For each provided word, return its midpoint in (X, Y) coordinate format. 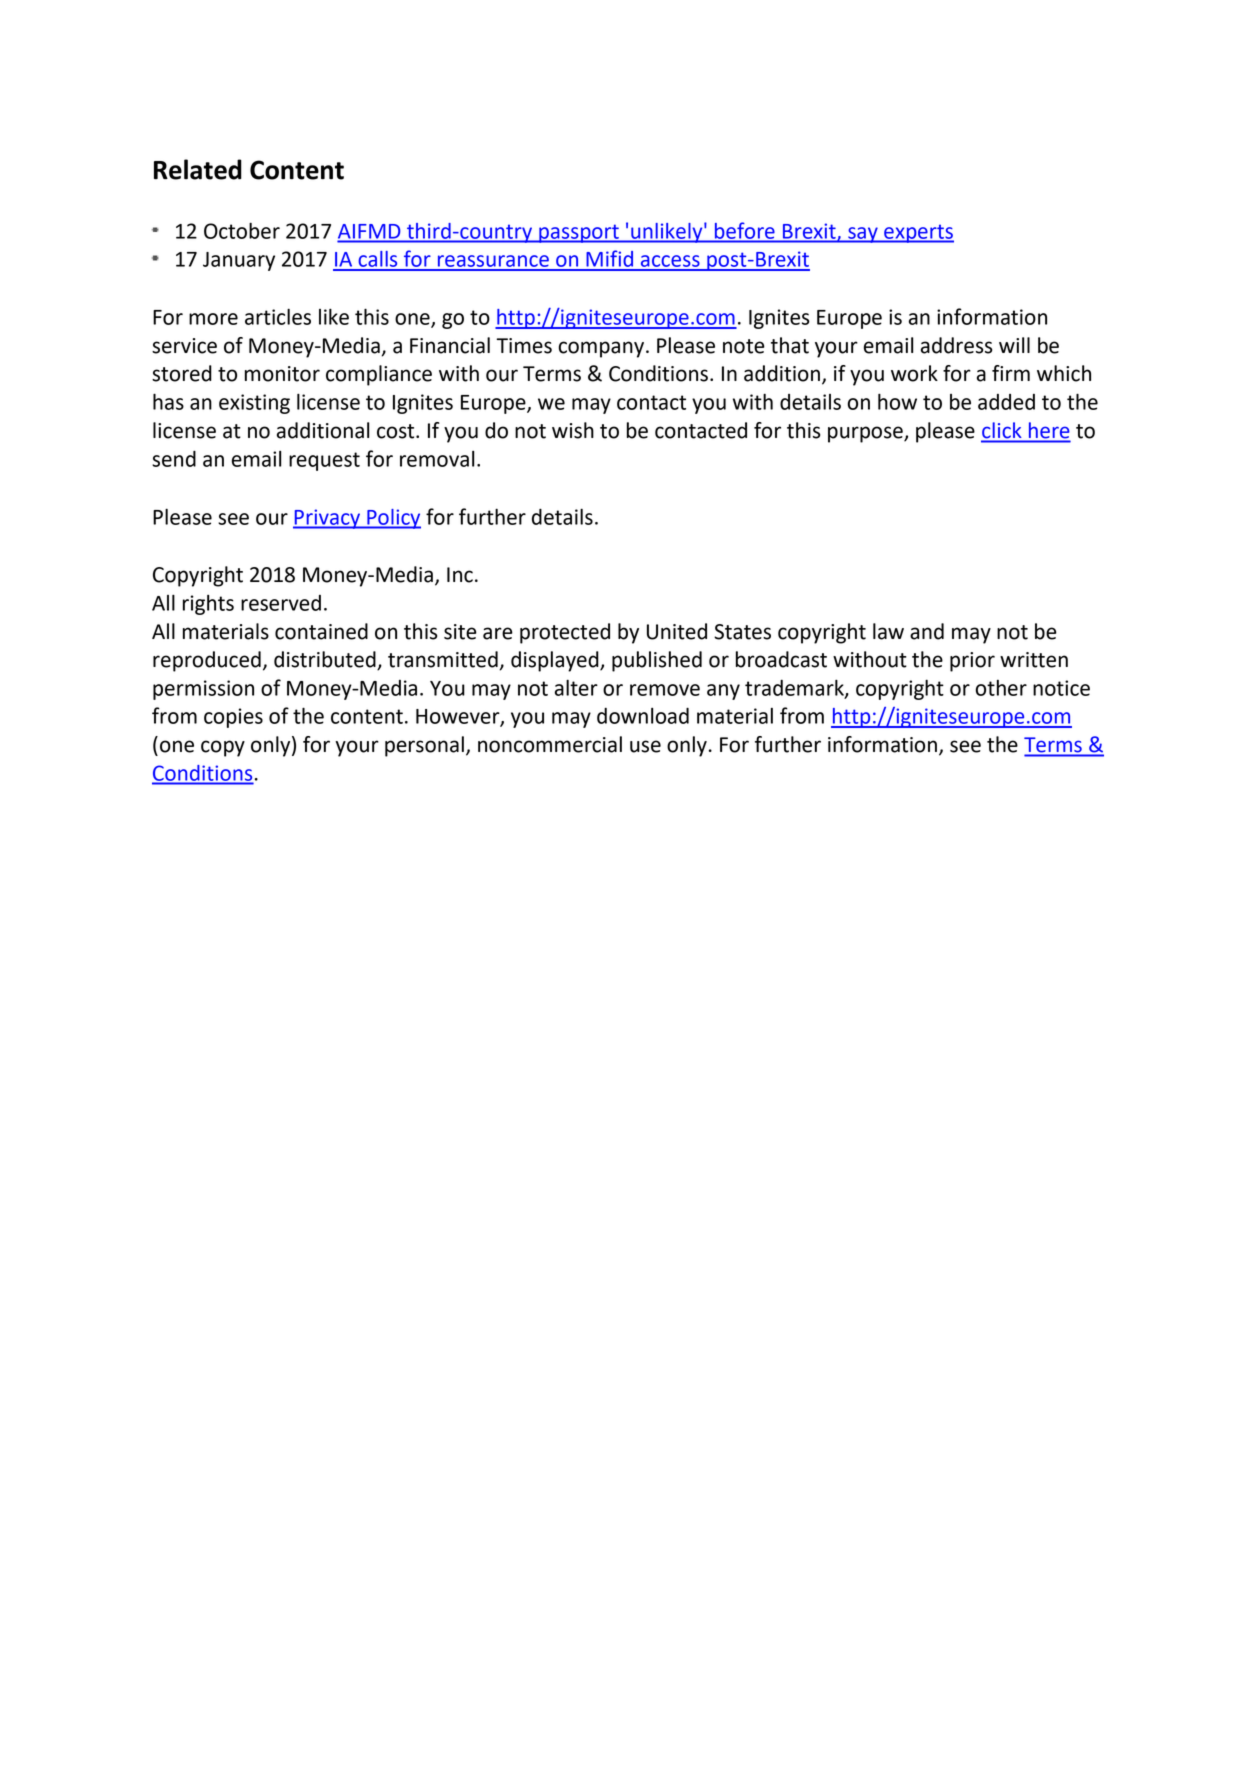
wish (573, 430)
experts (918, 233)
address (956, 345)
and (927, 631)
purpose (866, 434)
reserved (281, 603)
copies (233, 718)
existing (254, 404)
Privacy (328, 519)
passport (579, 233)
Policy (393, 519)
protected (565, 633)
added (1006, 402)
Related (198, 169)
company (602, 349)
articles (278, 317)
